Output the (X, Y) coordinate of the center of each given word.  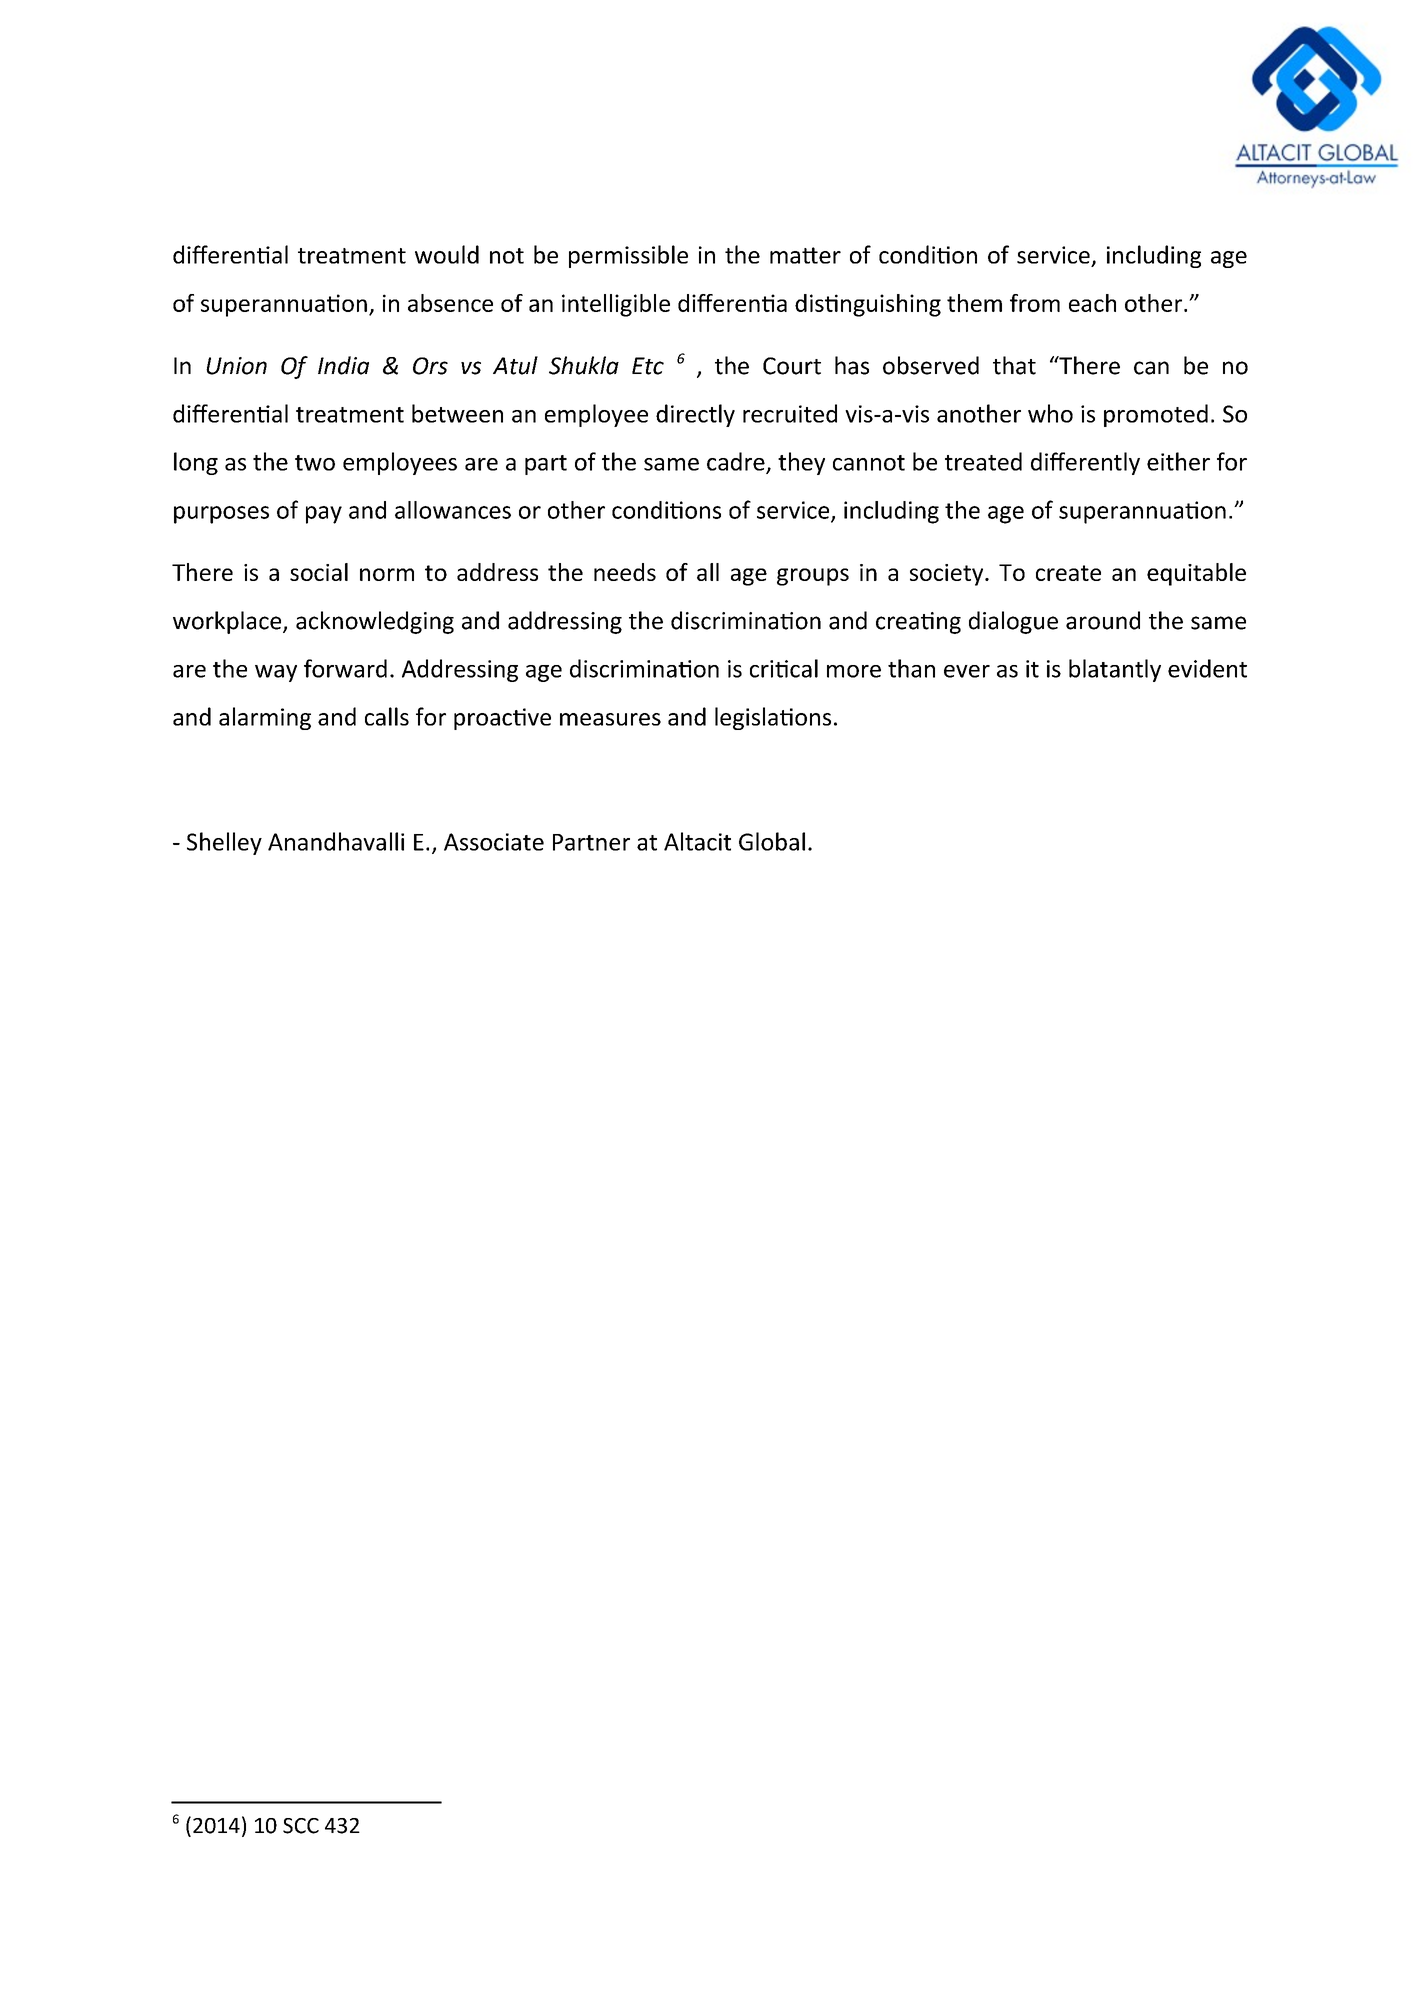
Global (772, 841)
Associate (494, 842)
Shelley (224, 843)
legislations (773, 718)
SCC (301, 1826)
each (1092, 303)
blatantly (1115, 670)
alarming (265, 718)
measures (610, 719)
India (343, 365)
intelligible (616, 305)
